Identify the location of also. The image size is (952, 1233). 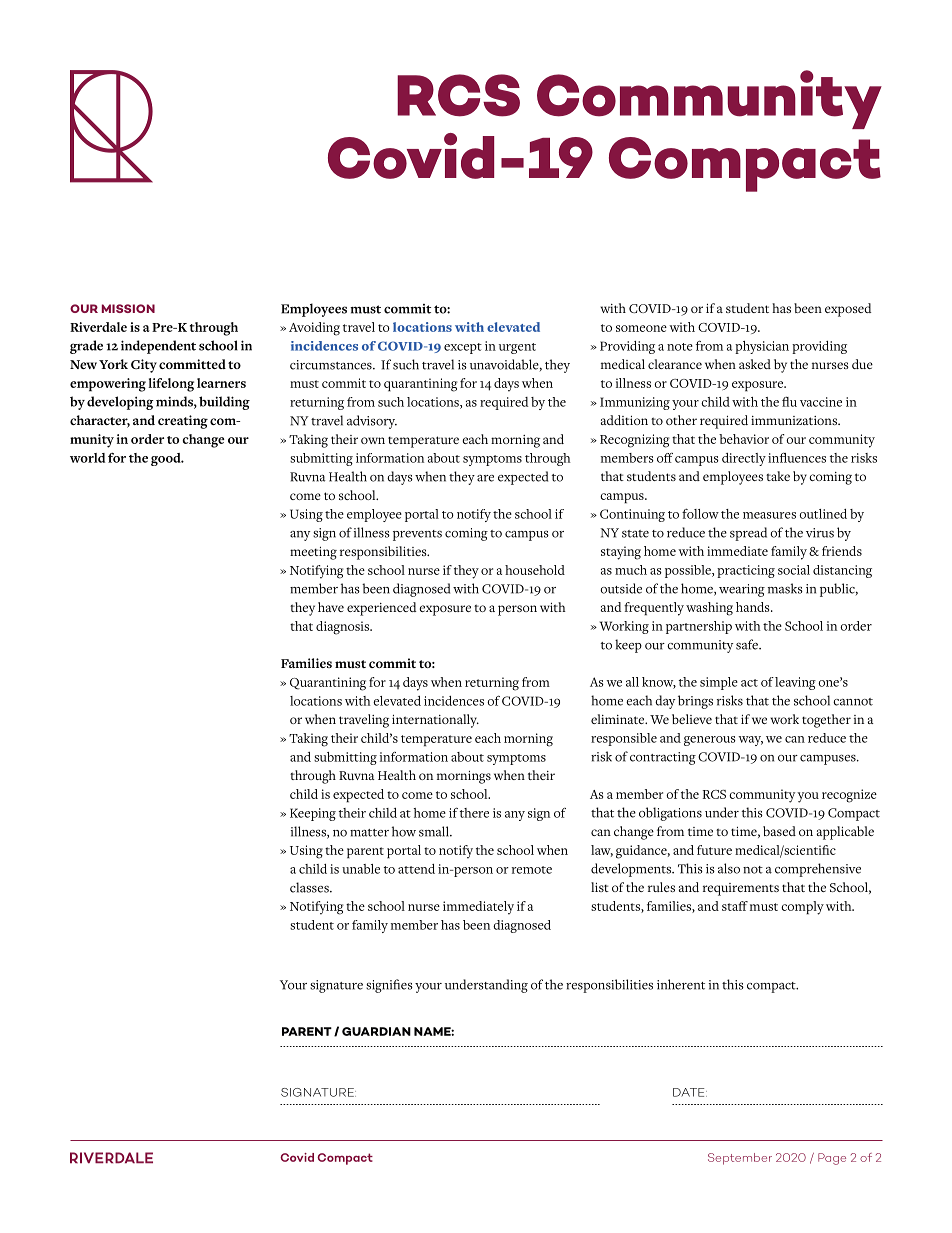
(729, 868).
